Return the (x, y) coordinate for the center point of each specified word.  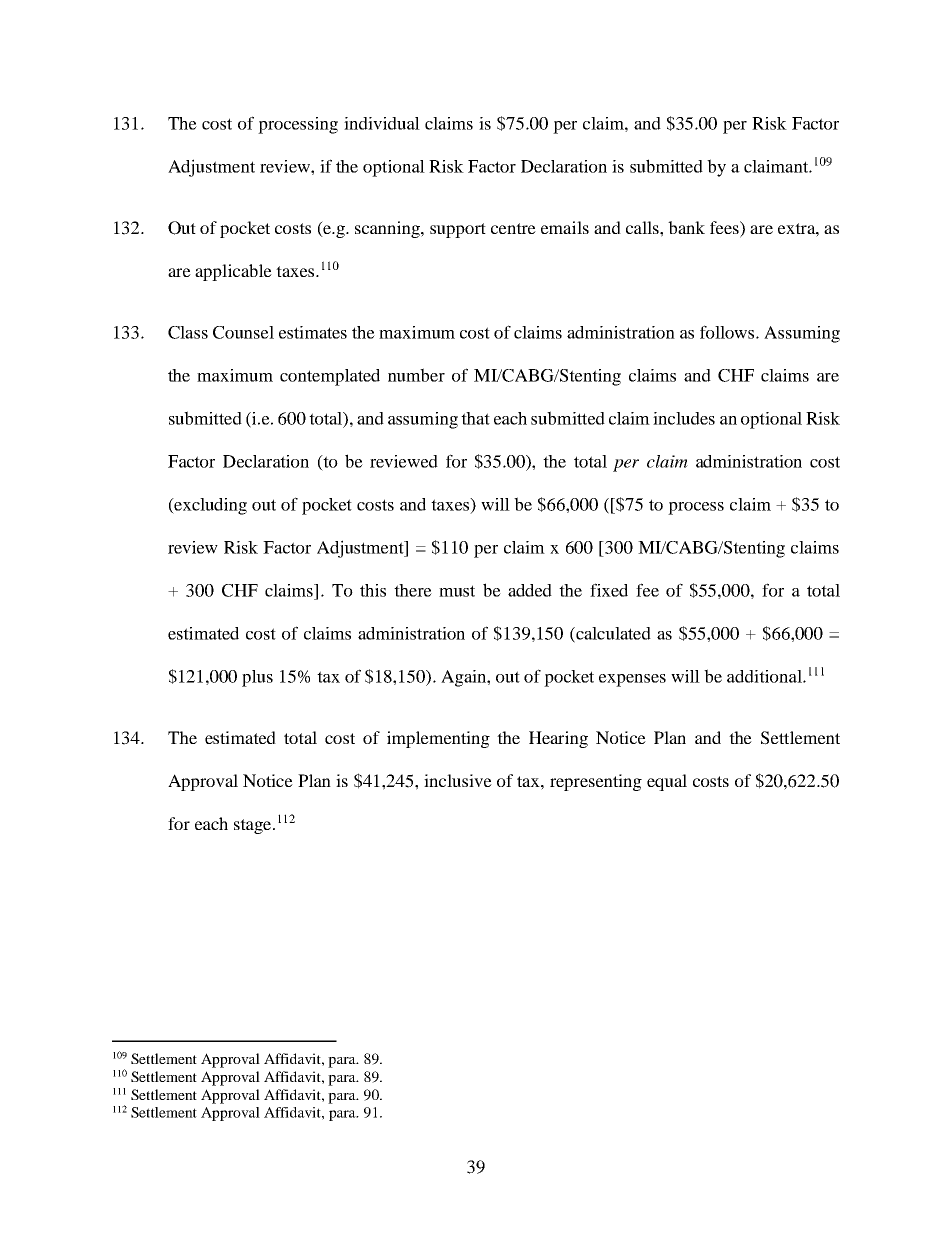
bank (686, 227)
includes (684, 418)
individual (382, 123)
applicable (233, 272)
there (413, 590)
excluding (209, 506)
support (458, 230)
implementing (438, 739)
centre (513, 228)
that (475, 418)
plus (257, 678)
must (457, 591)
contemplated (330, 377)
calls (643, 227)
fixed (609, 590)
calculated (612, 634)
